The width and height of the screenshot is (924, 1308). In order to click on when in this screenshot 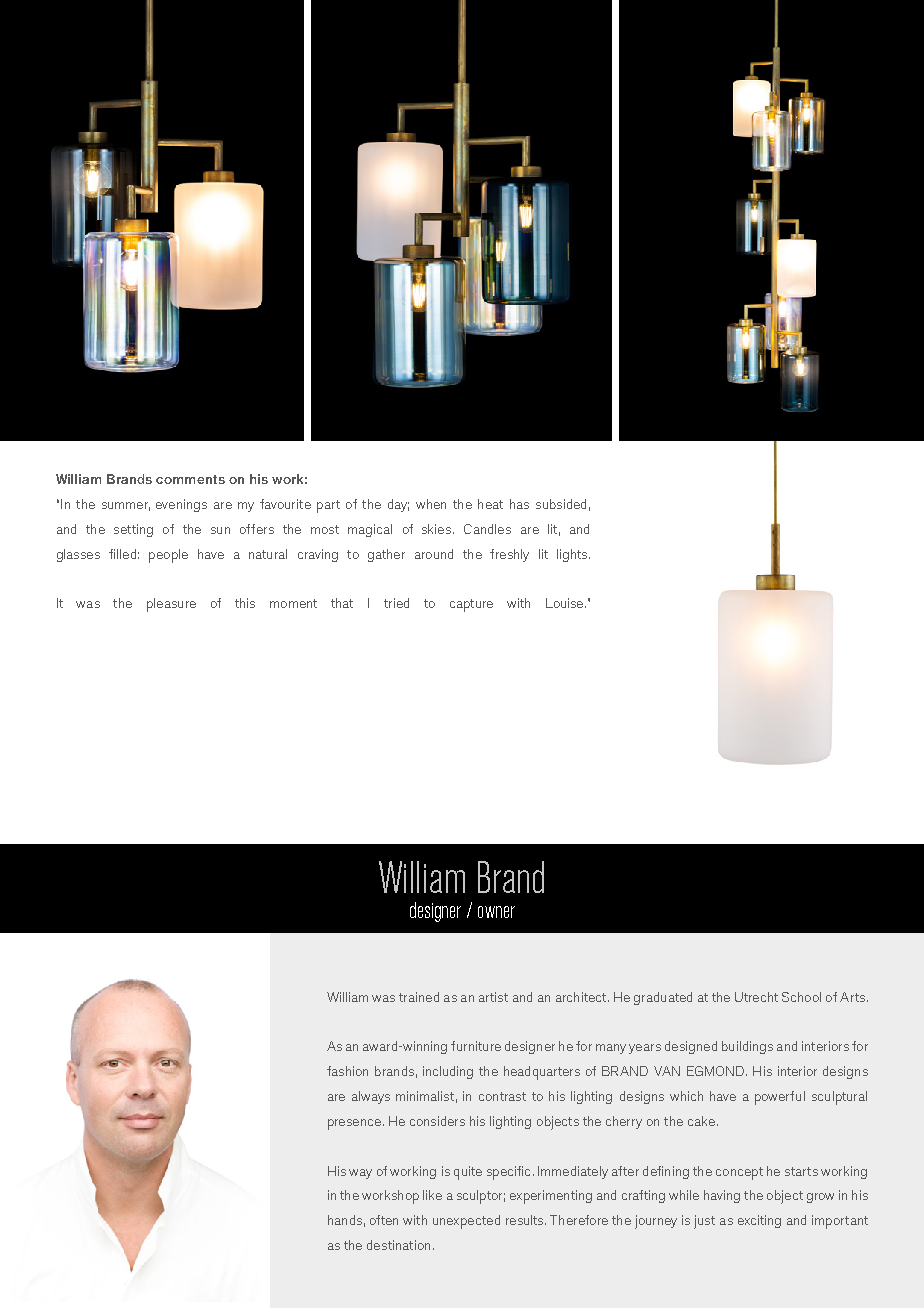, I will do `click(431, 504)`.
